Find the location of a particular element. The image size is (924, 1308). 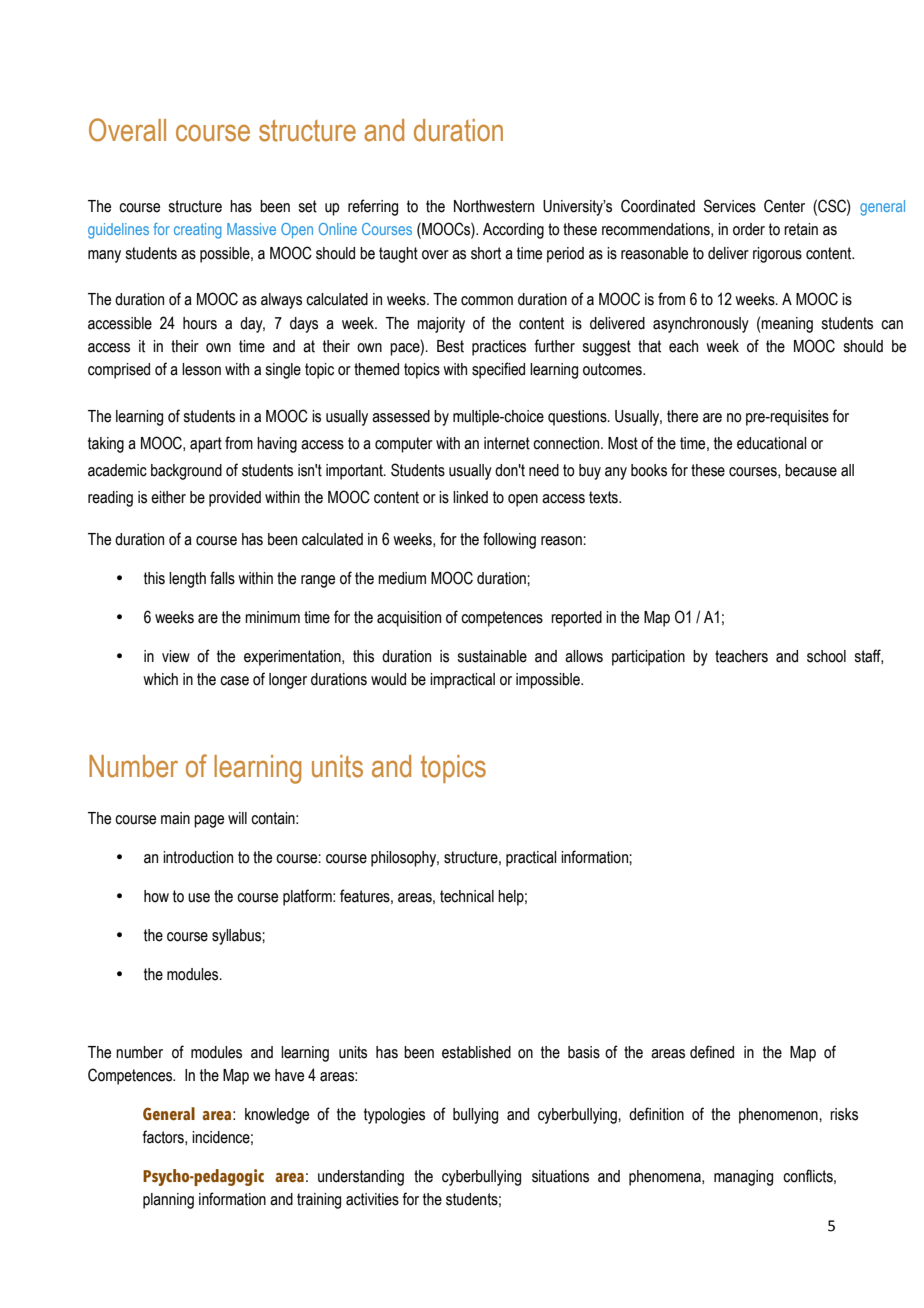

situations is located at coordinates (560, 1176).
